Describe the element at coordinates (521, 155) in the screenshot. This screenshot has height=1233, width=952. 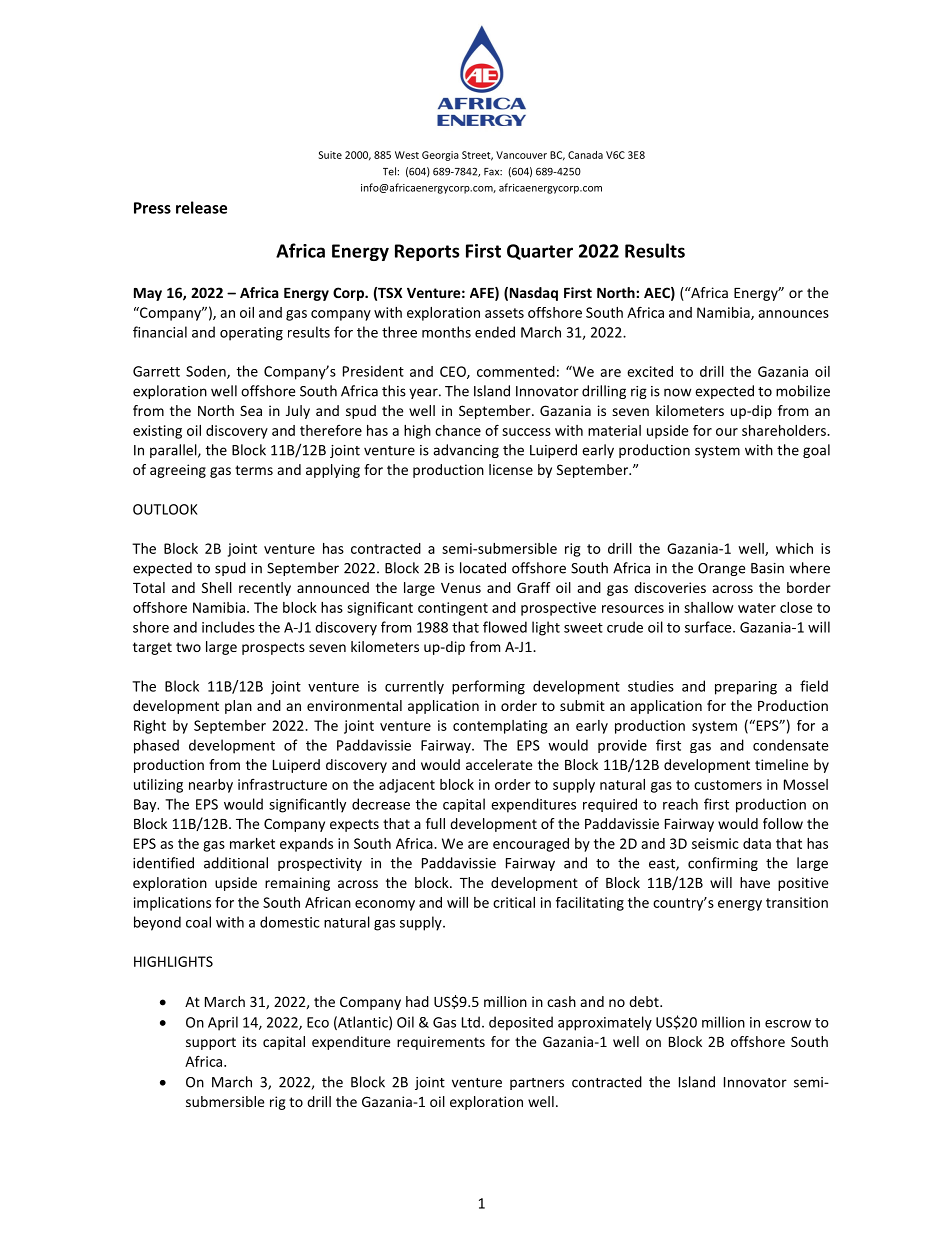
I see `Vancouver` at that location.
